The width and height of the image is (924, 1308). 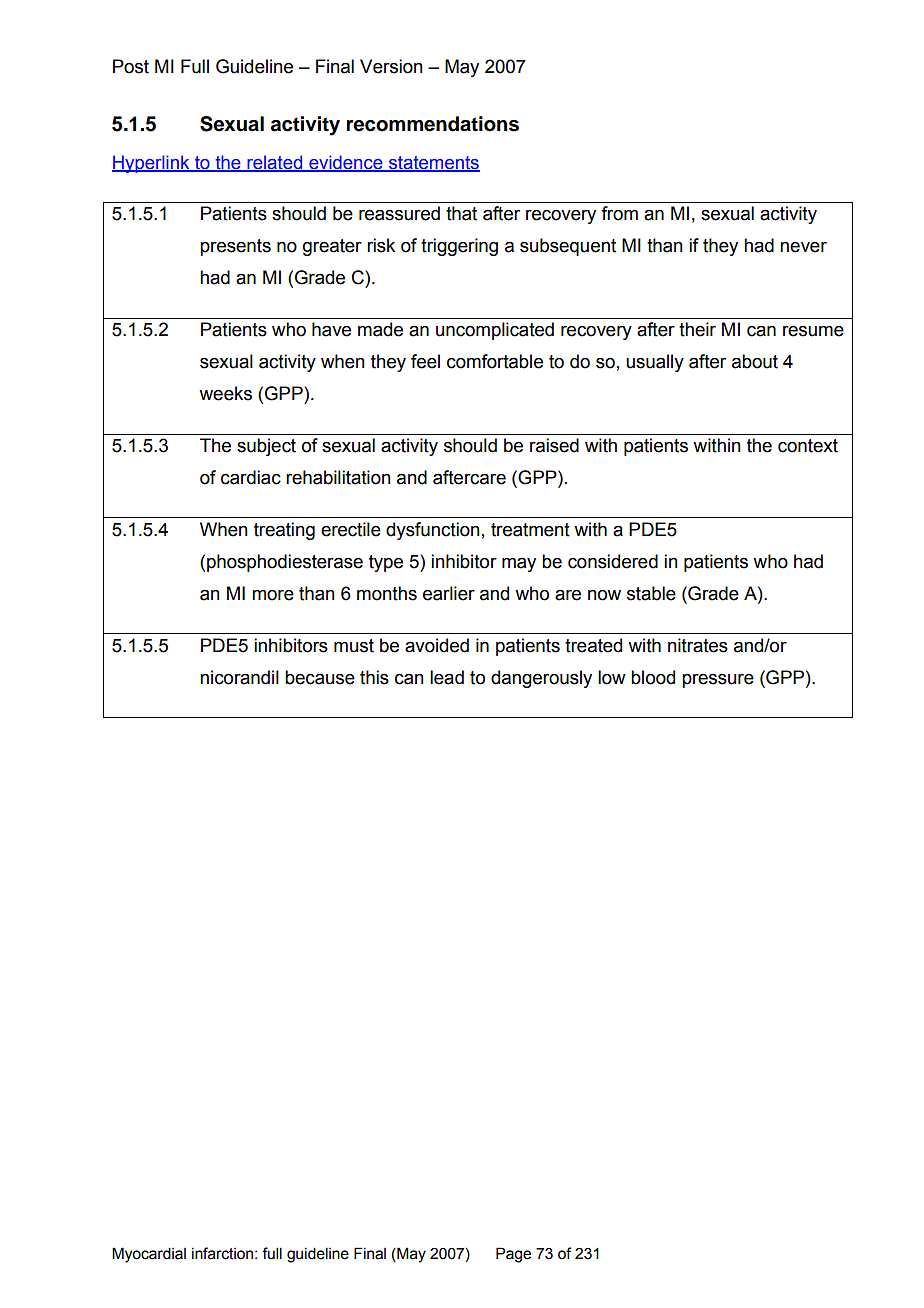 I want to click on Page, so click(x=513, y=1255).
